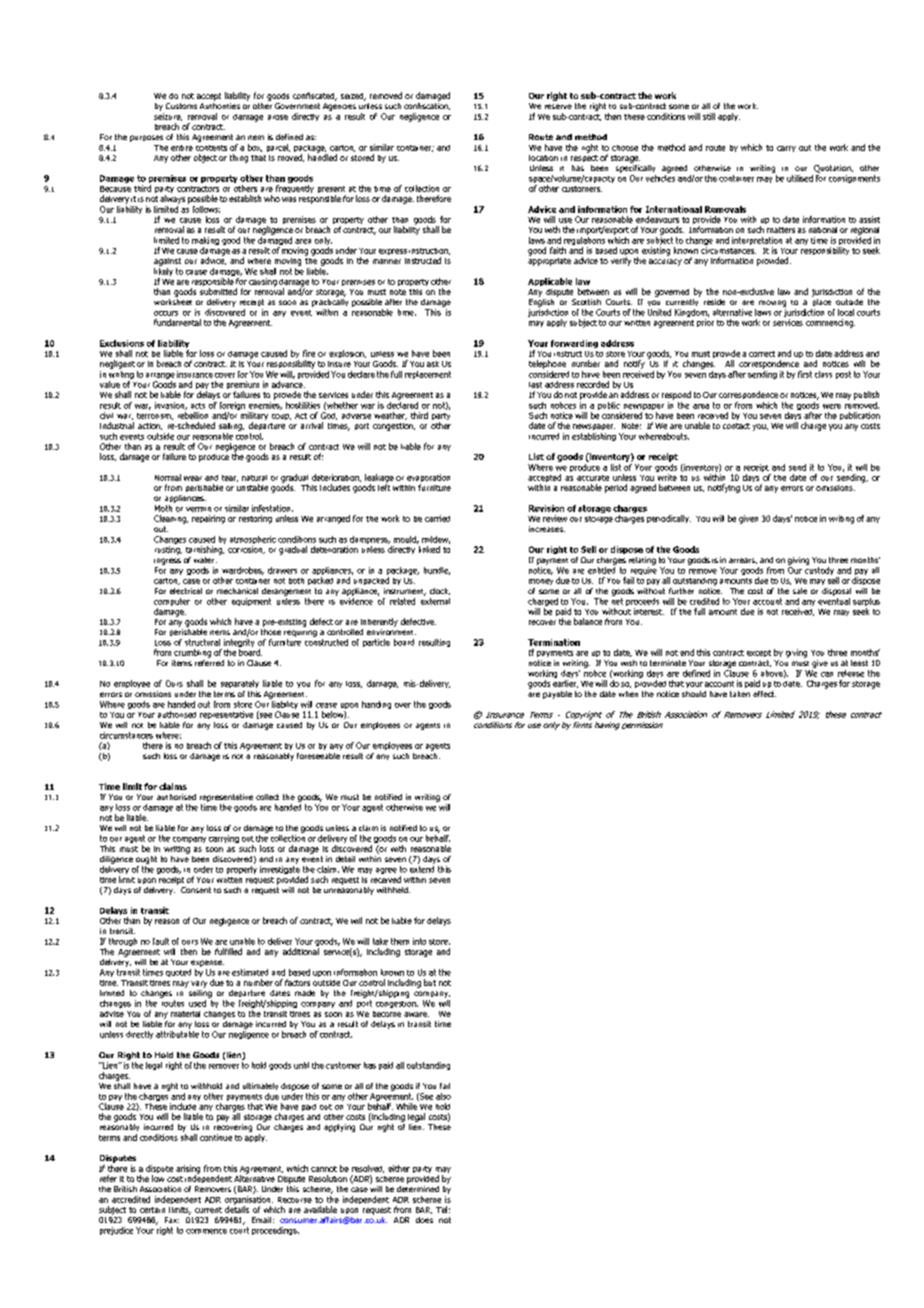 The width and height of the page is (924, 1308). Describe the element at coordinates (759, 653) in the page. I see `except` at that location.
